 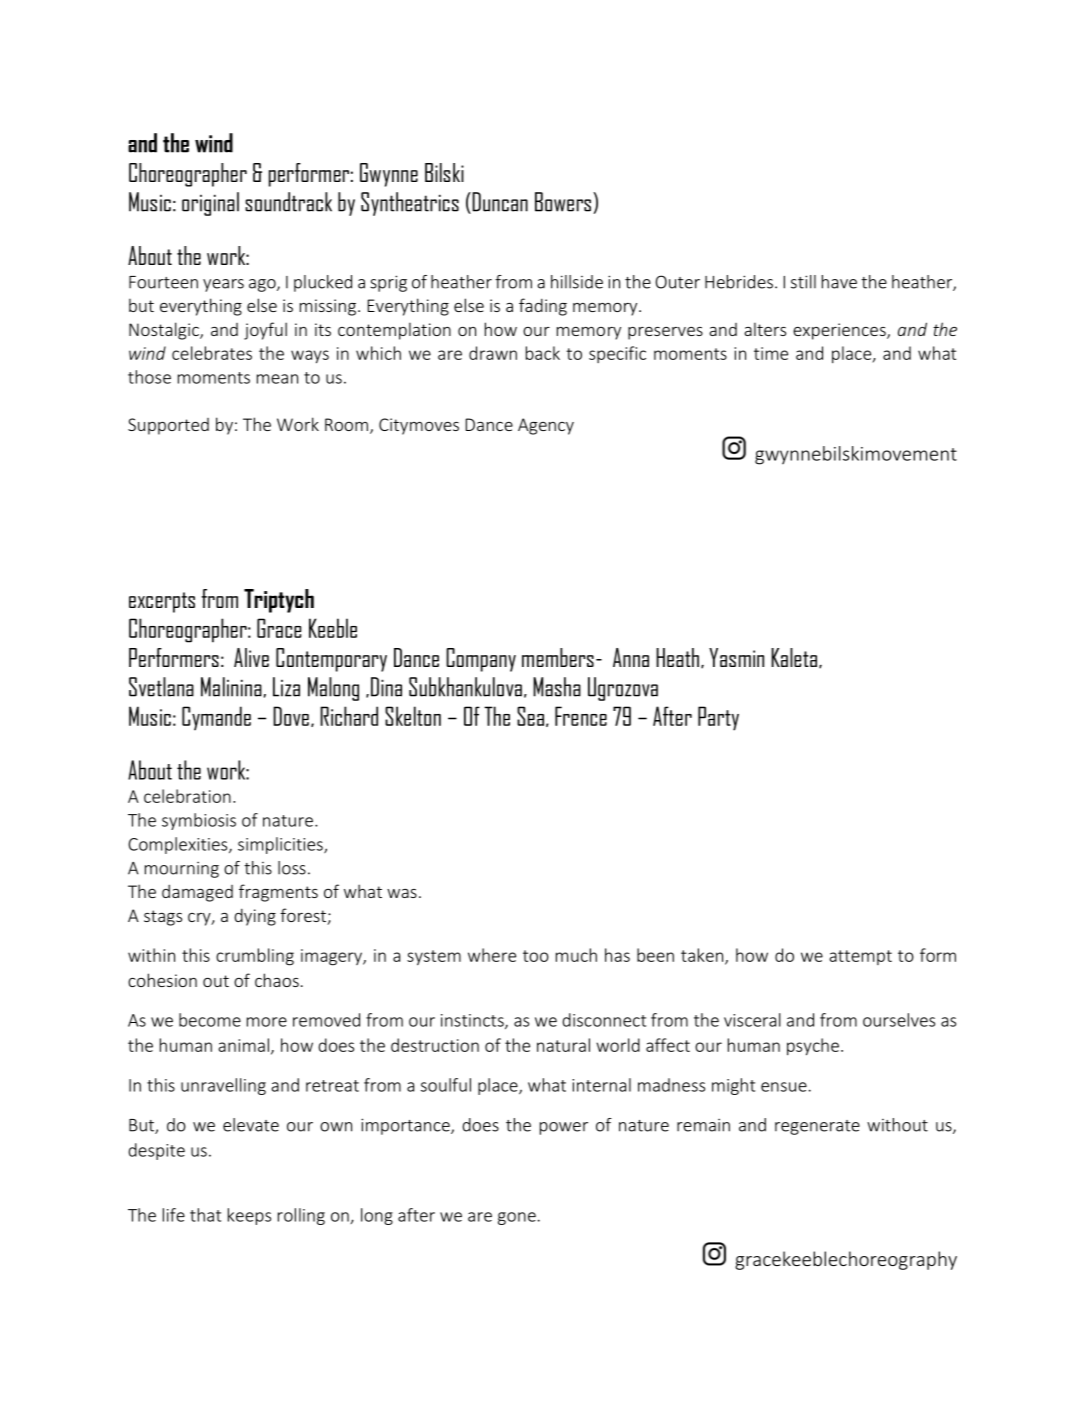 What do you see at coordinates (794, 657) in the screenshot?
I see `Kaleta` at bounding box center [794, 657].
